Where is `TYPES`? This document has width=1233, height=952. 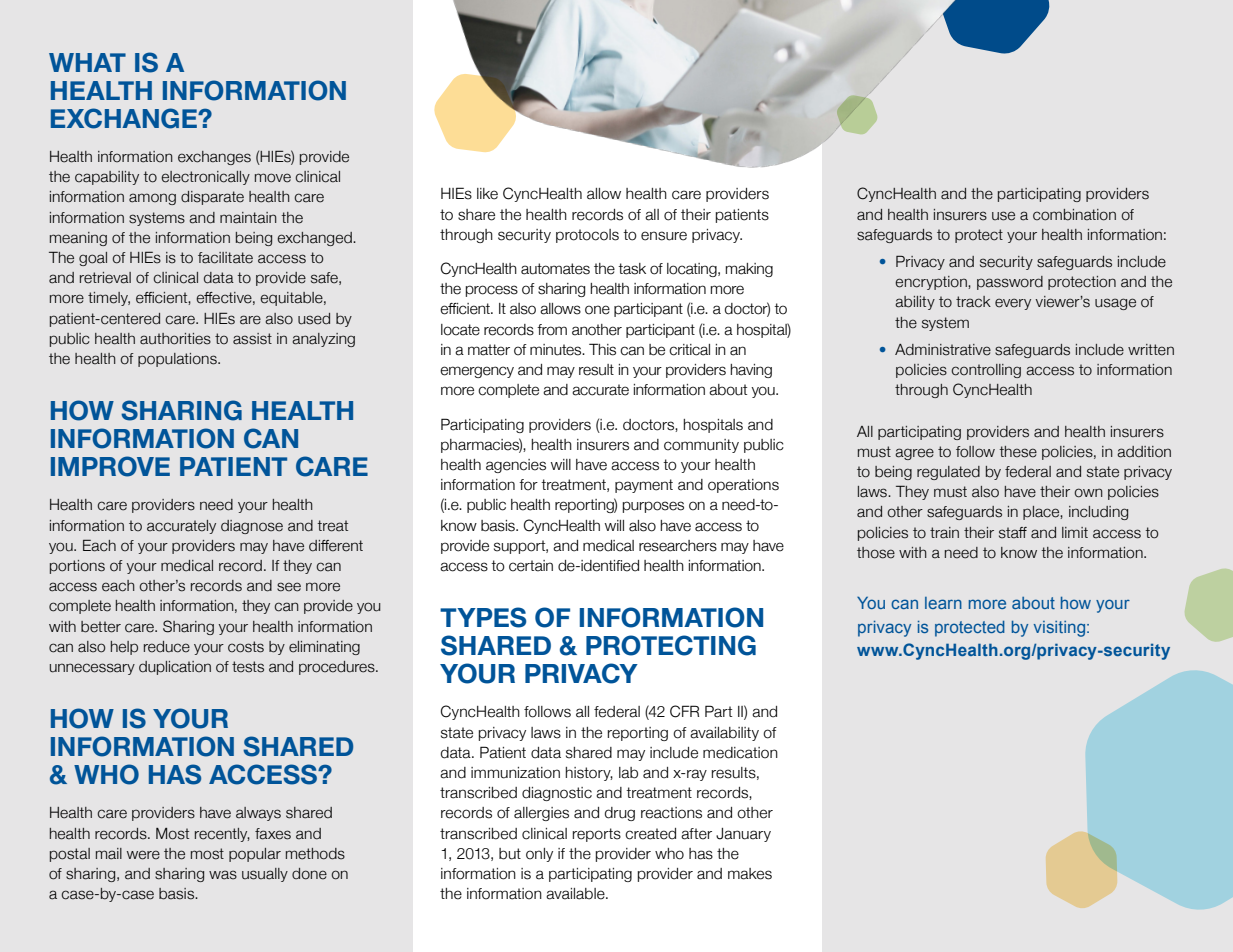
TYPES is located at coordinates (483, 617).
